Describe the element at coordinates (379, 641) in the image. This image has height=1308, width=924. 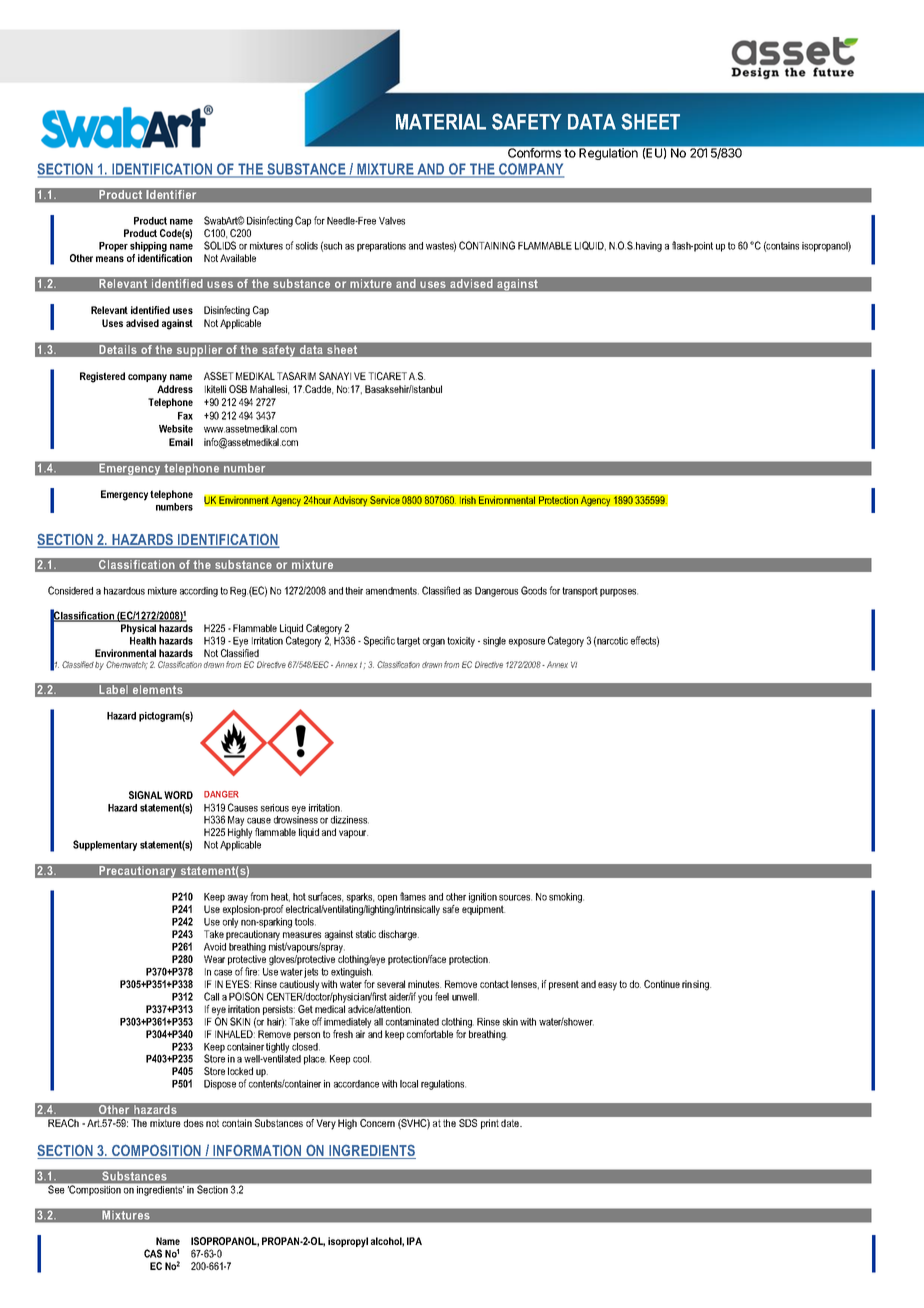
I see `Specific` at that location.
